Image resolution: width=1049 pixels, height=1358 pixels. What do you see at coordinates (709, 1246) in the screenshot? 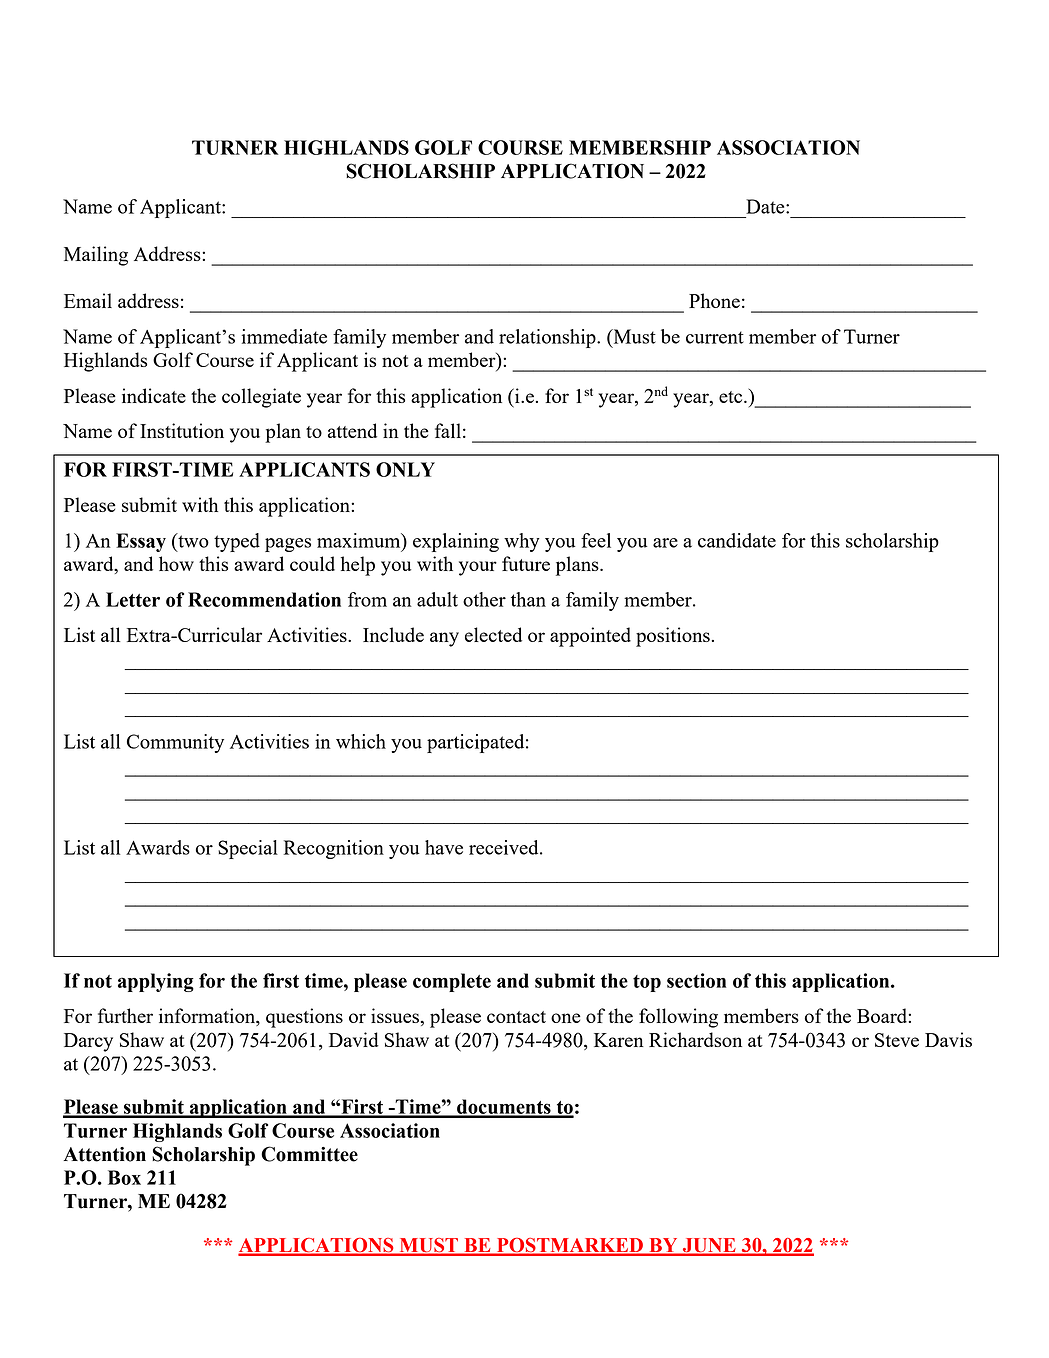
I see `JUNE` at bounding box center [709, 1246].
